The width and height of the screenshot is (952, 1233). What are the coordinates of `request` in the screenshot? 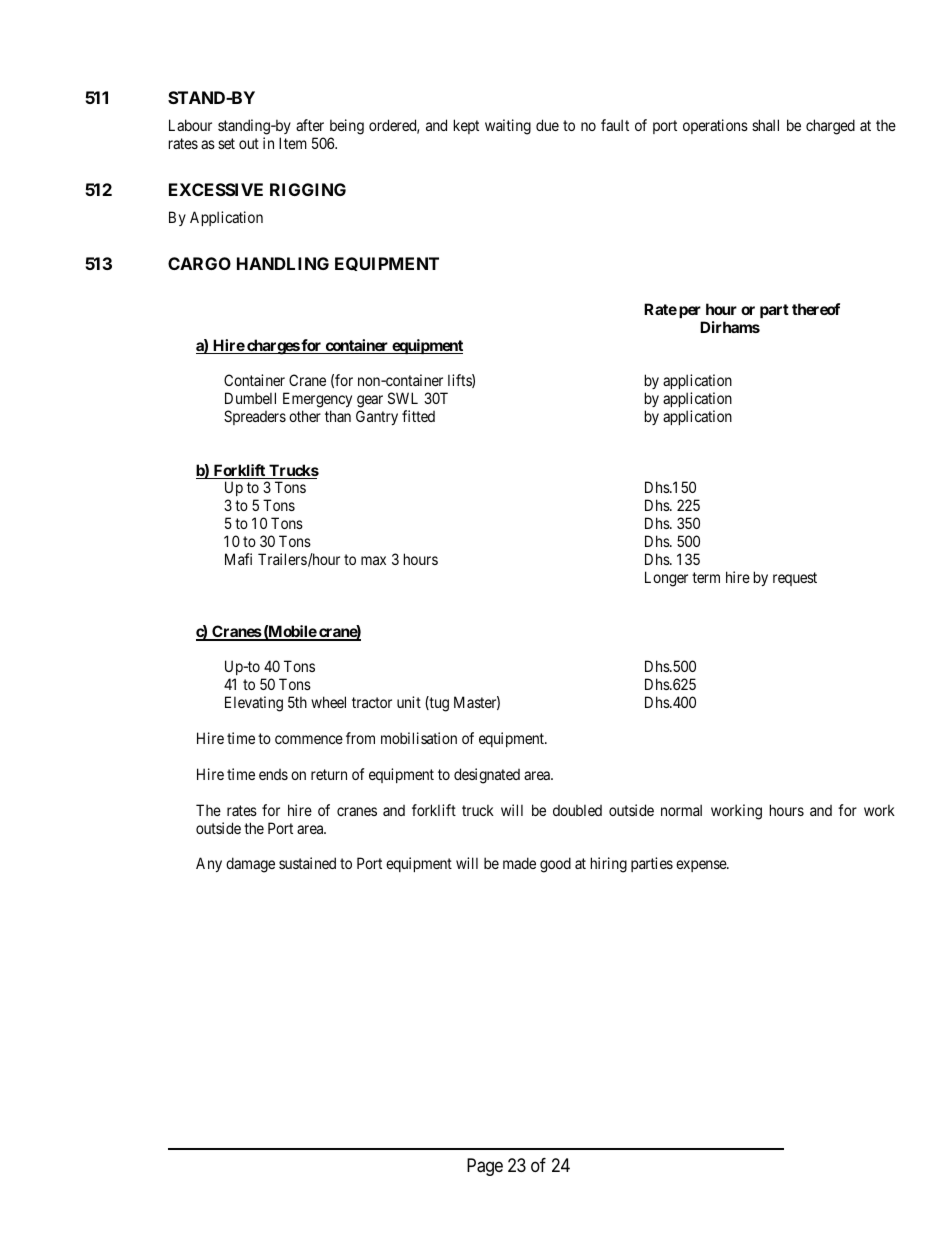 It's located at (795, 579).
